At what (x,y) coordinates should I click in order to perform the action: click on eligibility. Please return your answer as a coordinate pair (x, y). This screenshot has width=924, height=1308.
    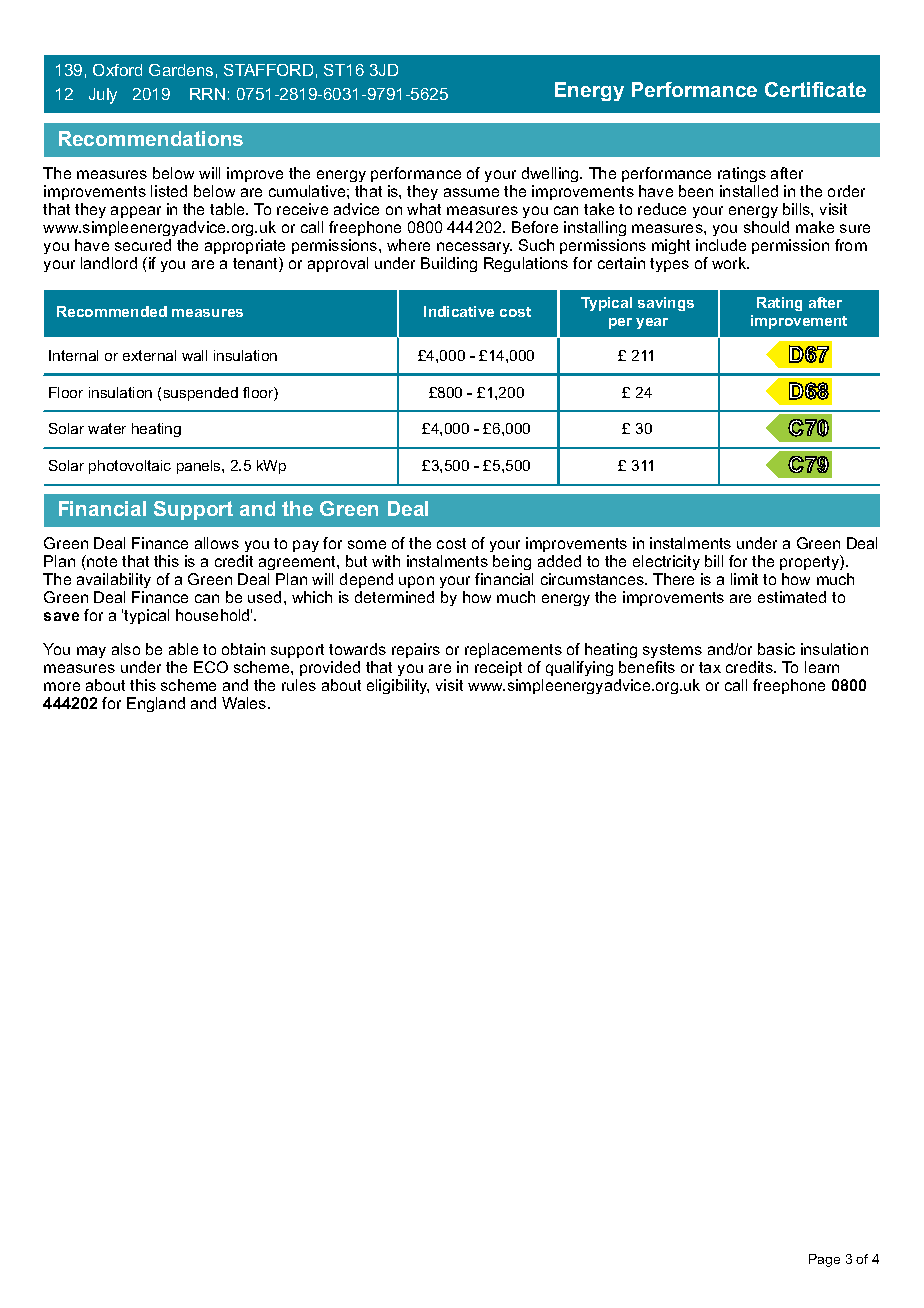
    Looking at the image, I should click on (398, 686).
